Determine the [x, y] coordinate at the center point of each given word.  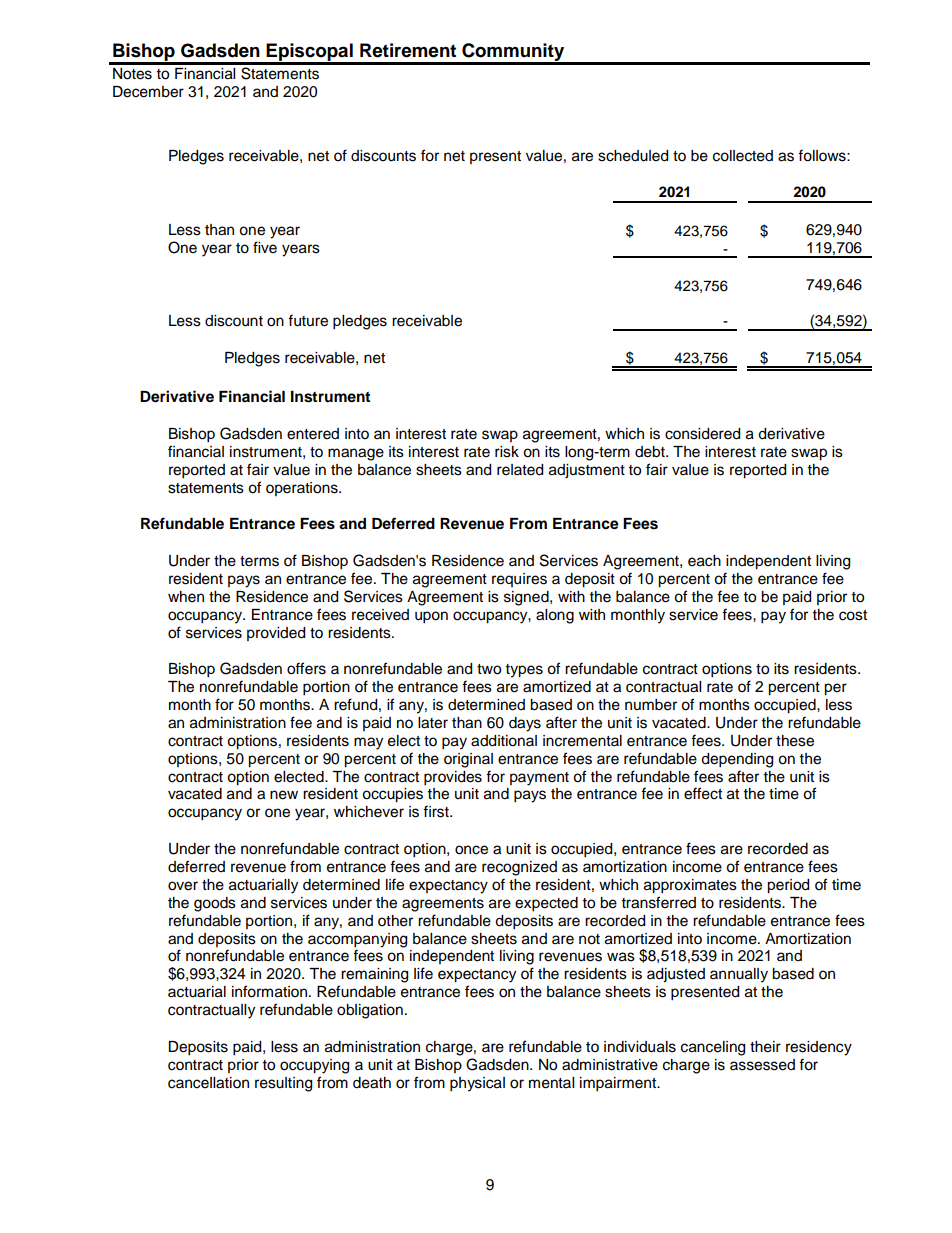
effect [703, 793]
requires [519, 580]
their [765, 1047]
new [284, 795]
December [148, 92]
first [437, 811]
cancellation [208, 1083]
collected [743, 156]
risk [507, 452]
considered [702, 434]
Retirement [408, 50]
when [186, 597]
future [308, 320]
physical [477, 1084]
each [704, 561]
